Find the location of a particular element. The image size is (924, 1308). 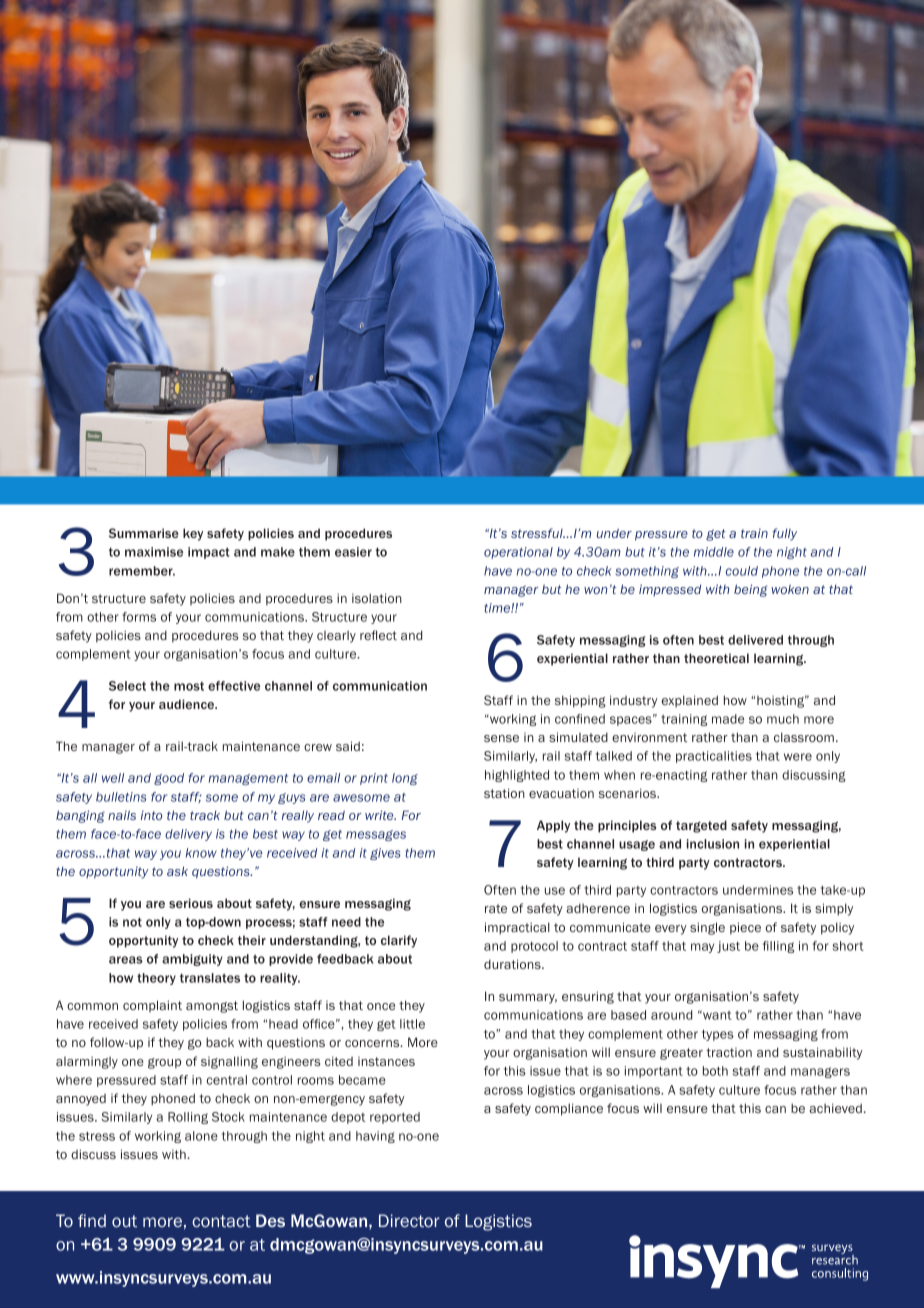

middle is located at coordinates (714, 552).
